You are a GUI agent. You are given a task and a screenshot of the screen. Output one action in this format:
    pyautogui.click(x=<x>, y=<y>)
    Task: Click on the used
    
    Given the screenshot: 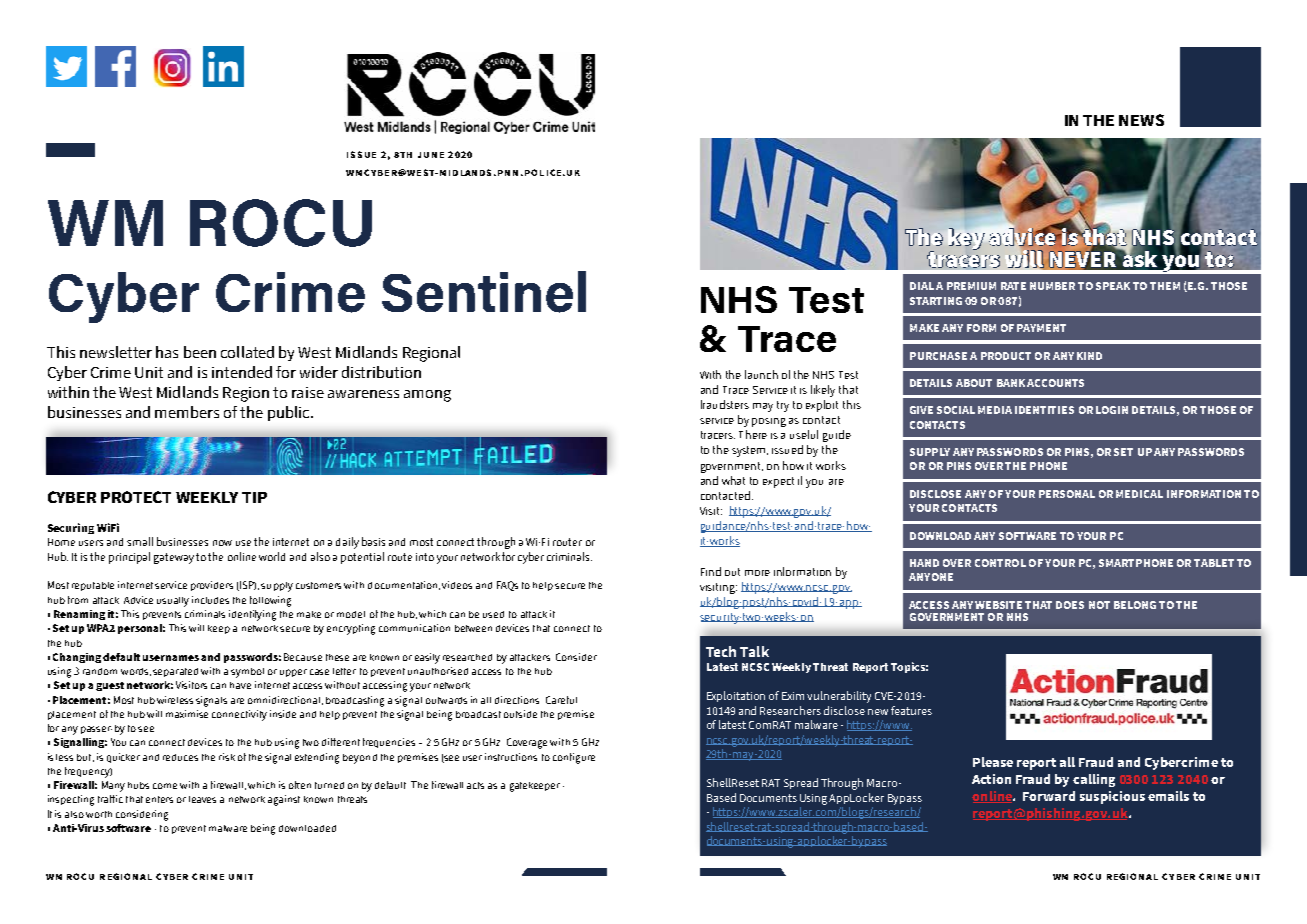 What is the action you would take?
    pyautogui.click(x=493, y=614)
